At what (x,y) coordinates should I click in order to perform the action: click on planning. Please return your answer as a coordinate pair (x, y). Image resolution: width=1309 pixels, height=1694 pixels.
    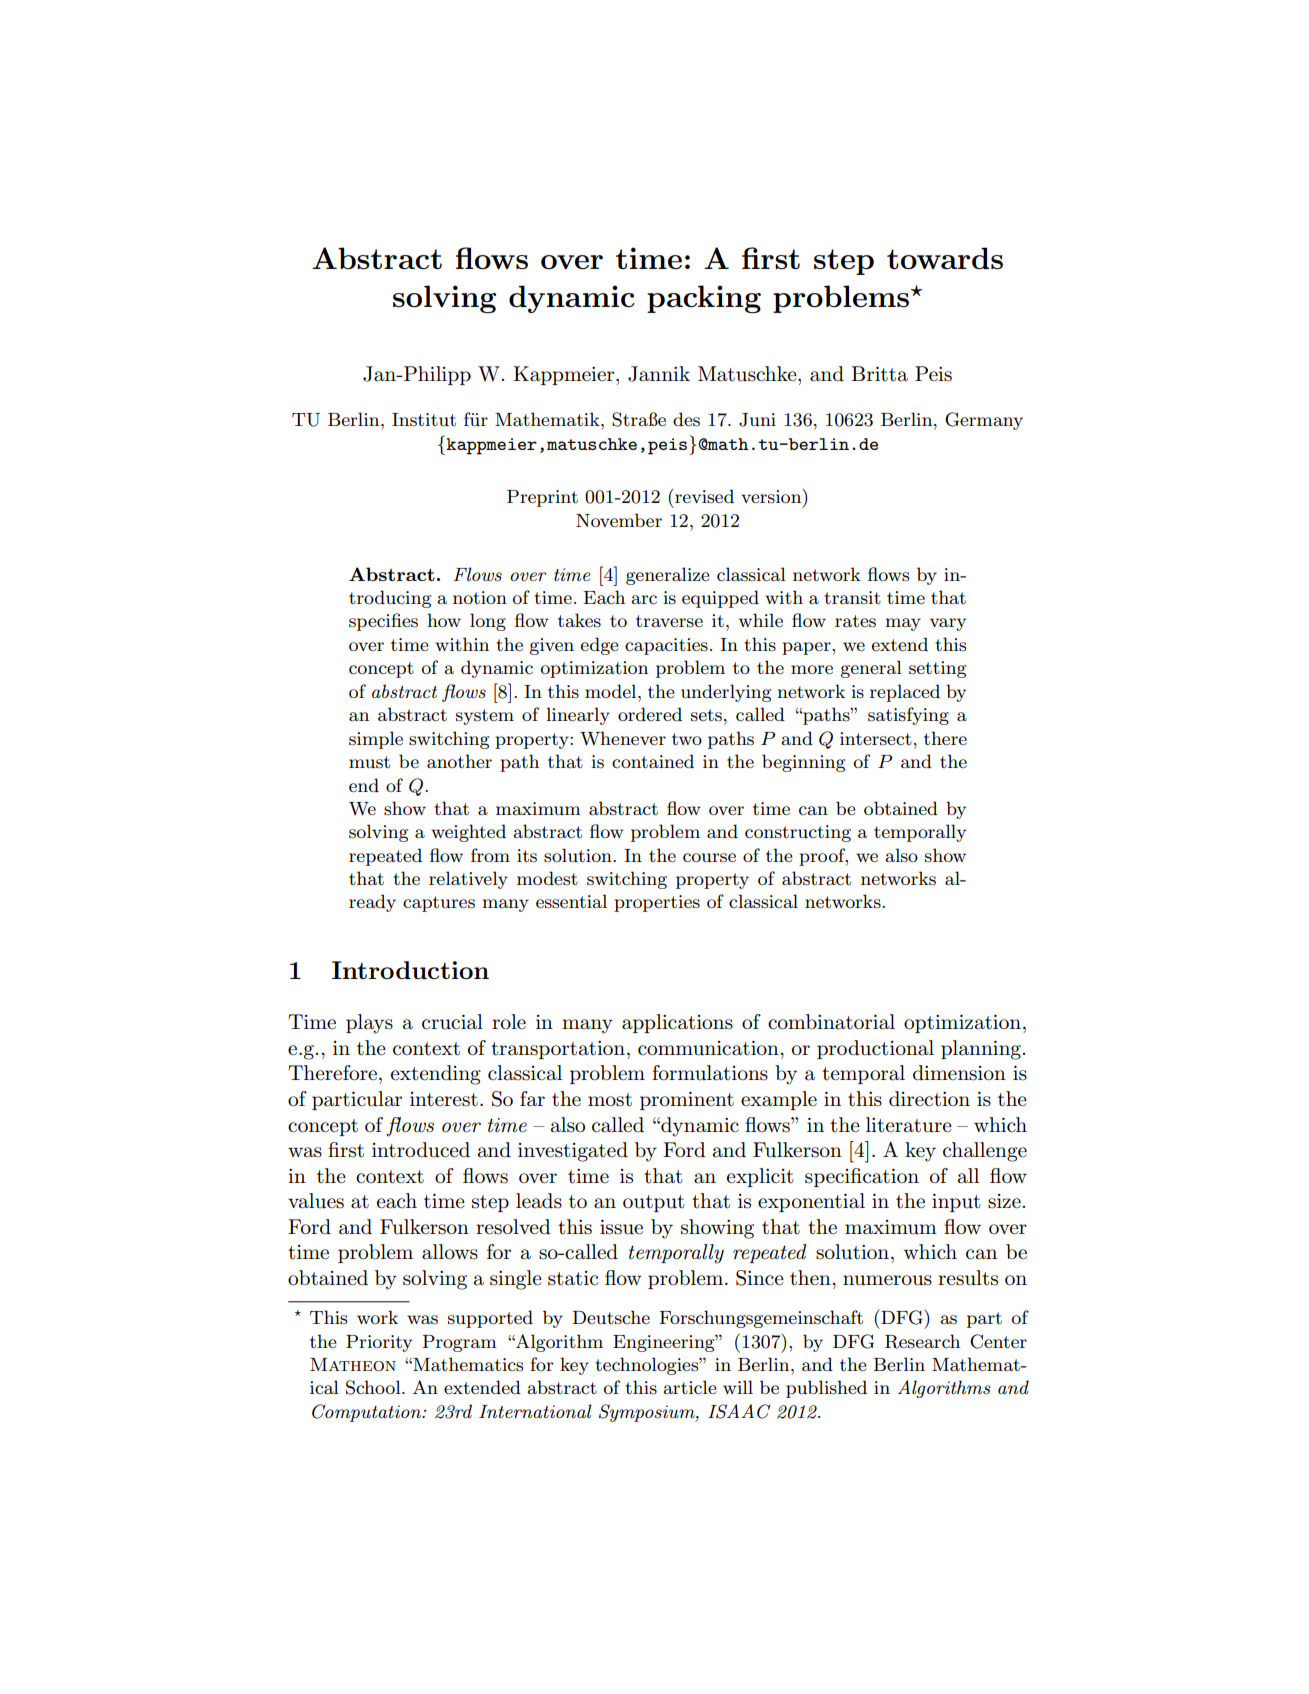
    Looking at the image, I should click on (981, 1050).
